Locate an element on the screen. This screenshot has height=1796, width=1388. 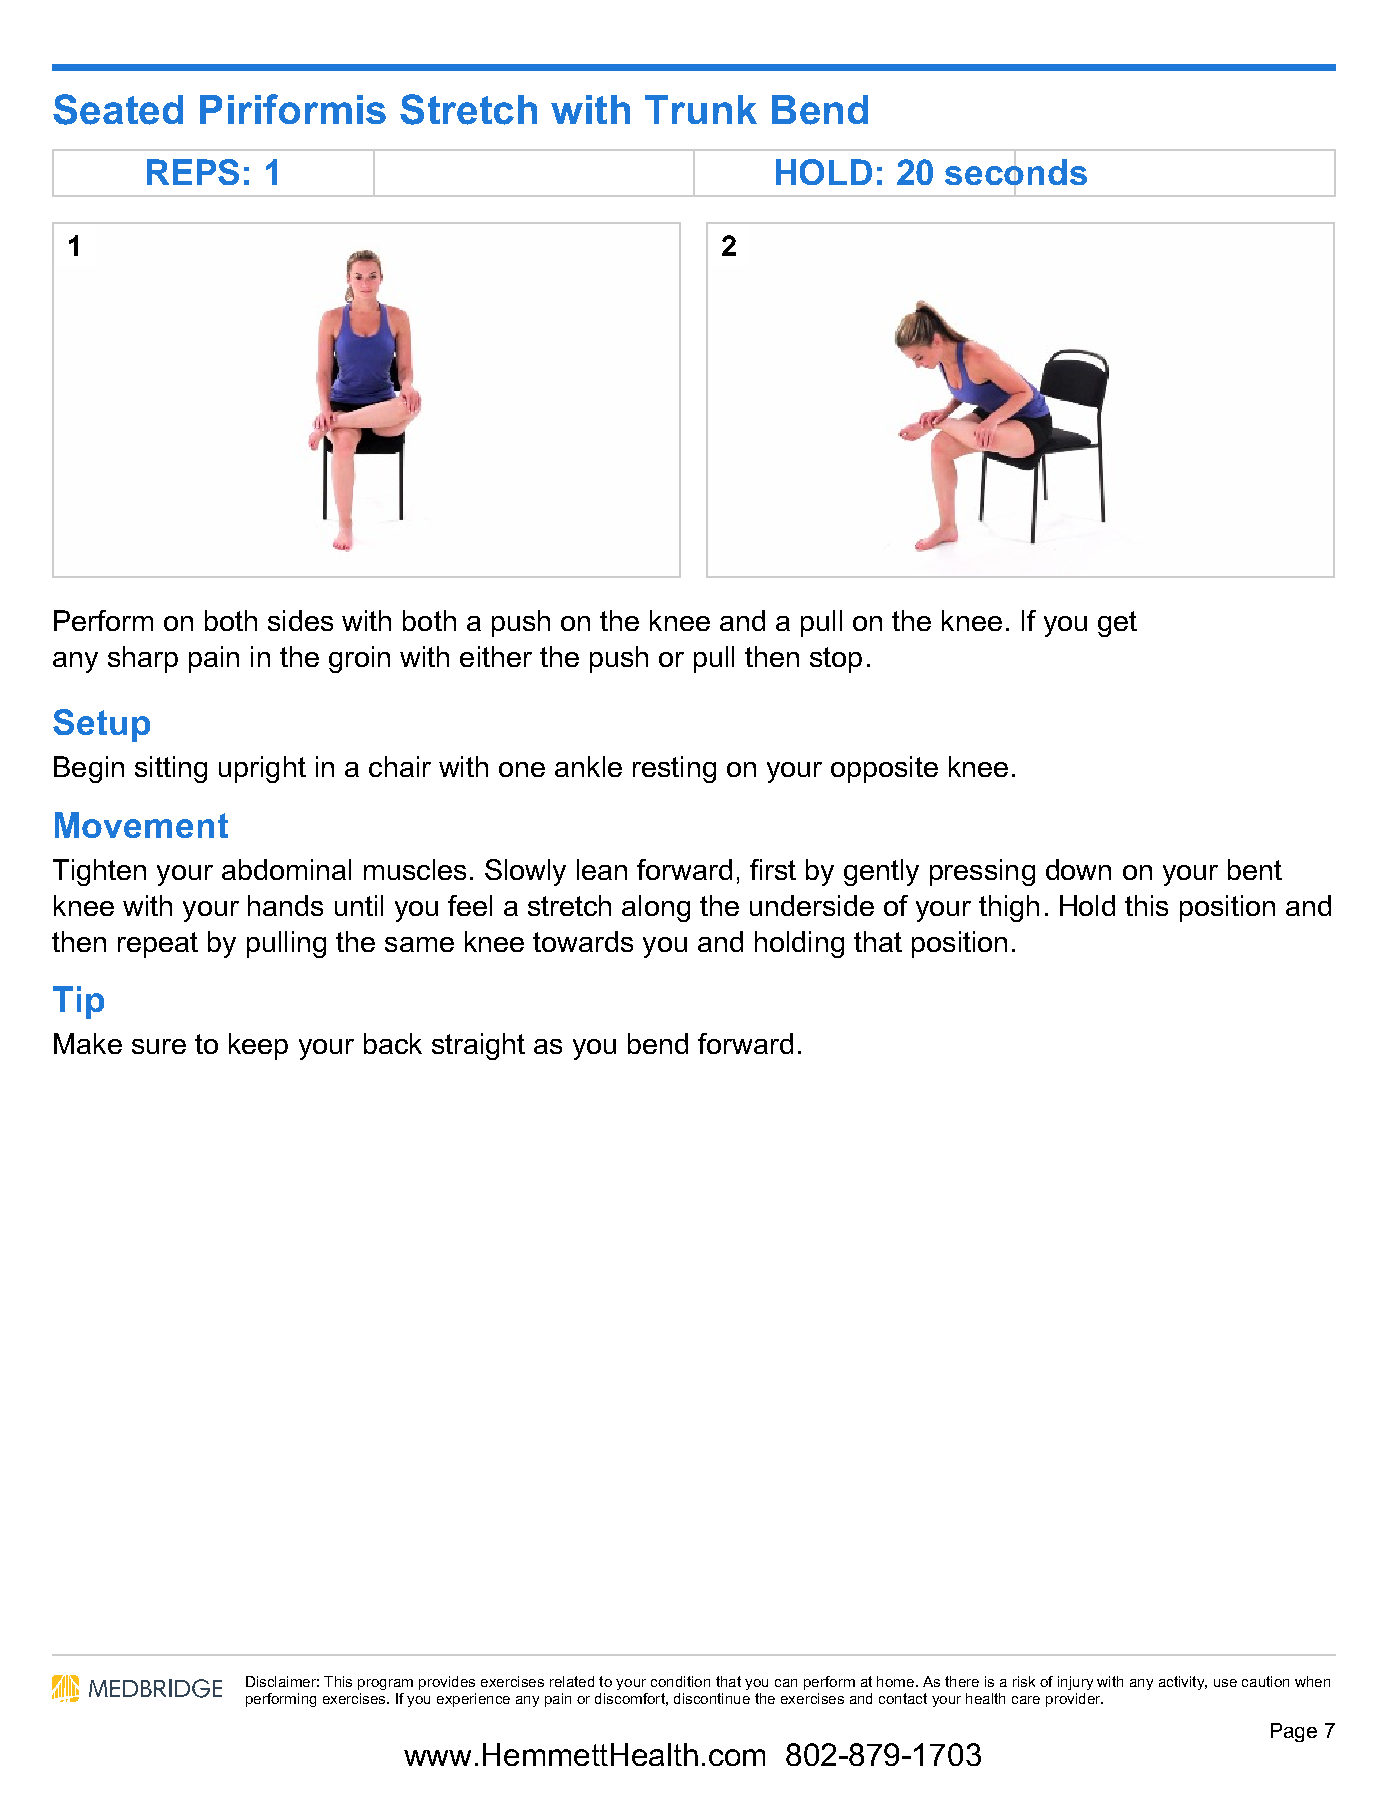
Trunk is located at coordinates (701, 109).
